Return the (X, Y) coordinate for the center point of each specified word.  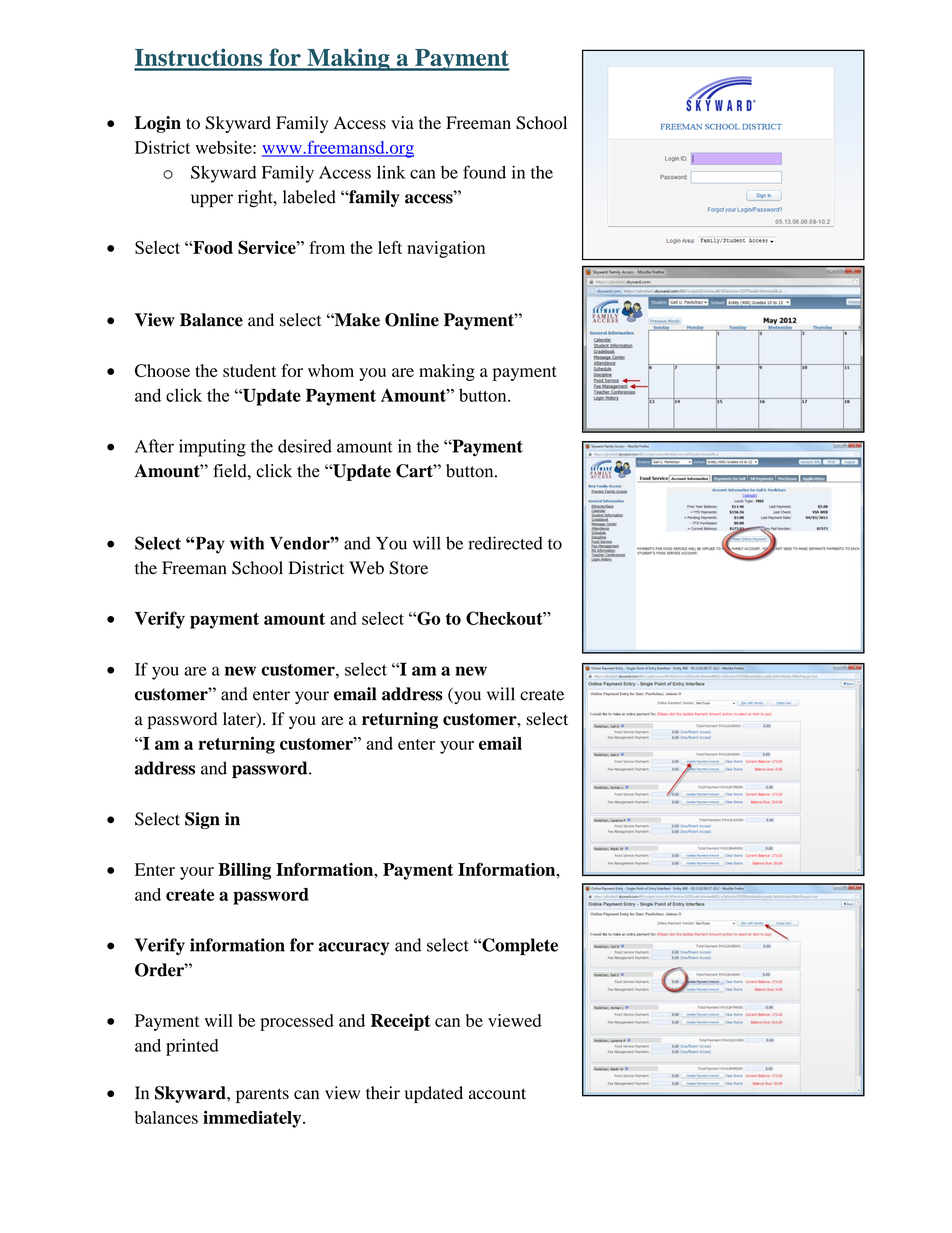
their (383, 1093)
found (484, 172)
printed (192, 1047)
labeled (309, 197)
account (497, 1094)
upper (212, 201)
